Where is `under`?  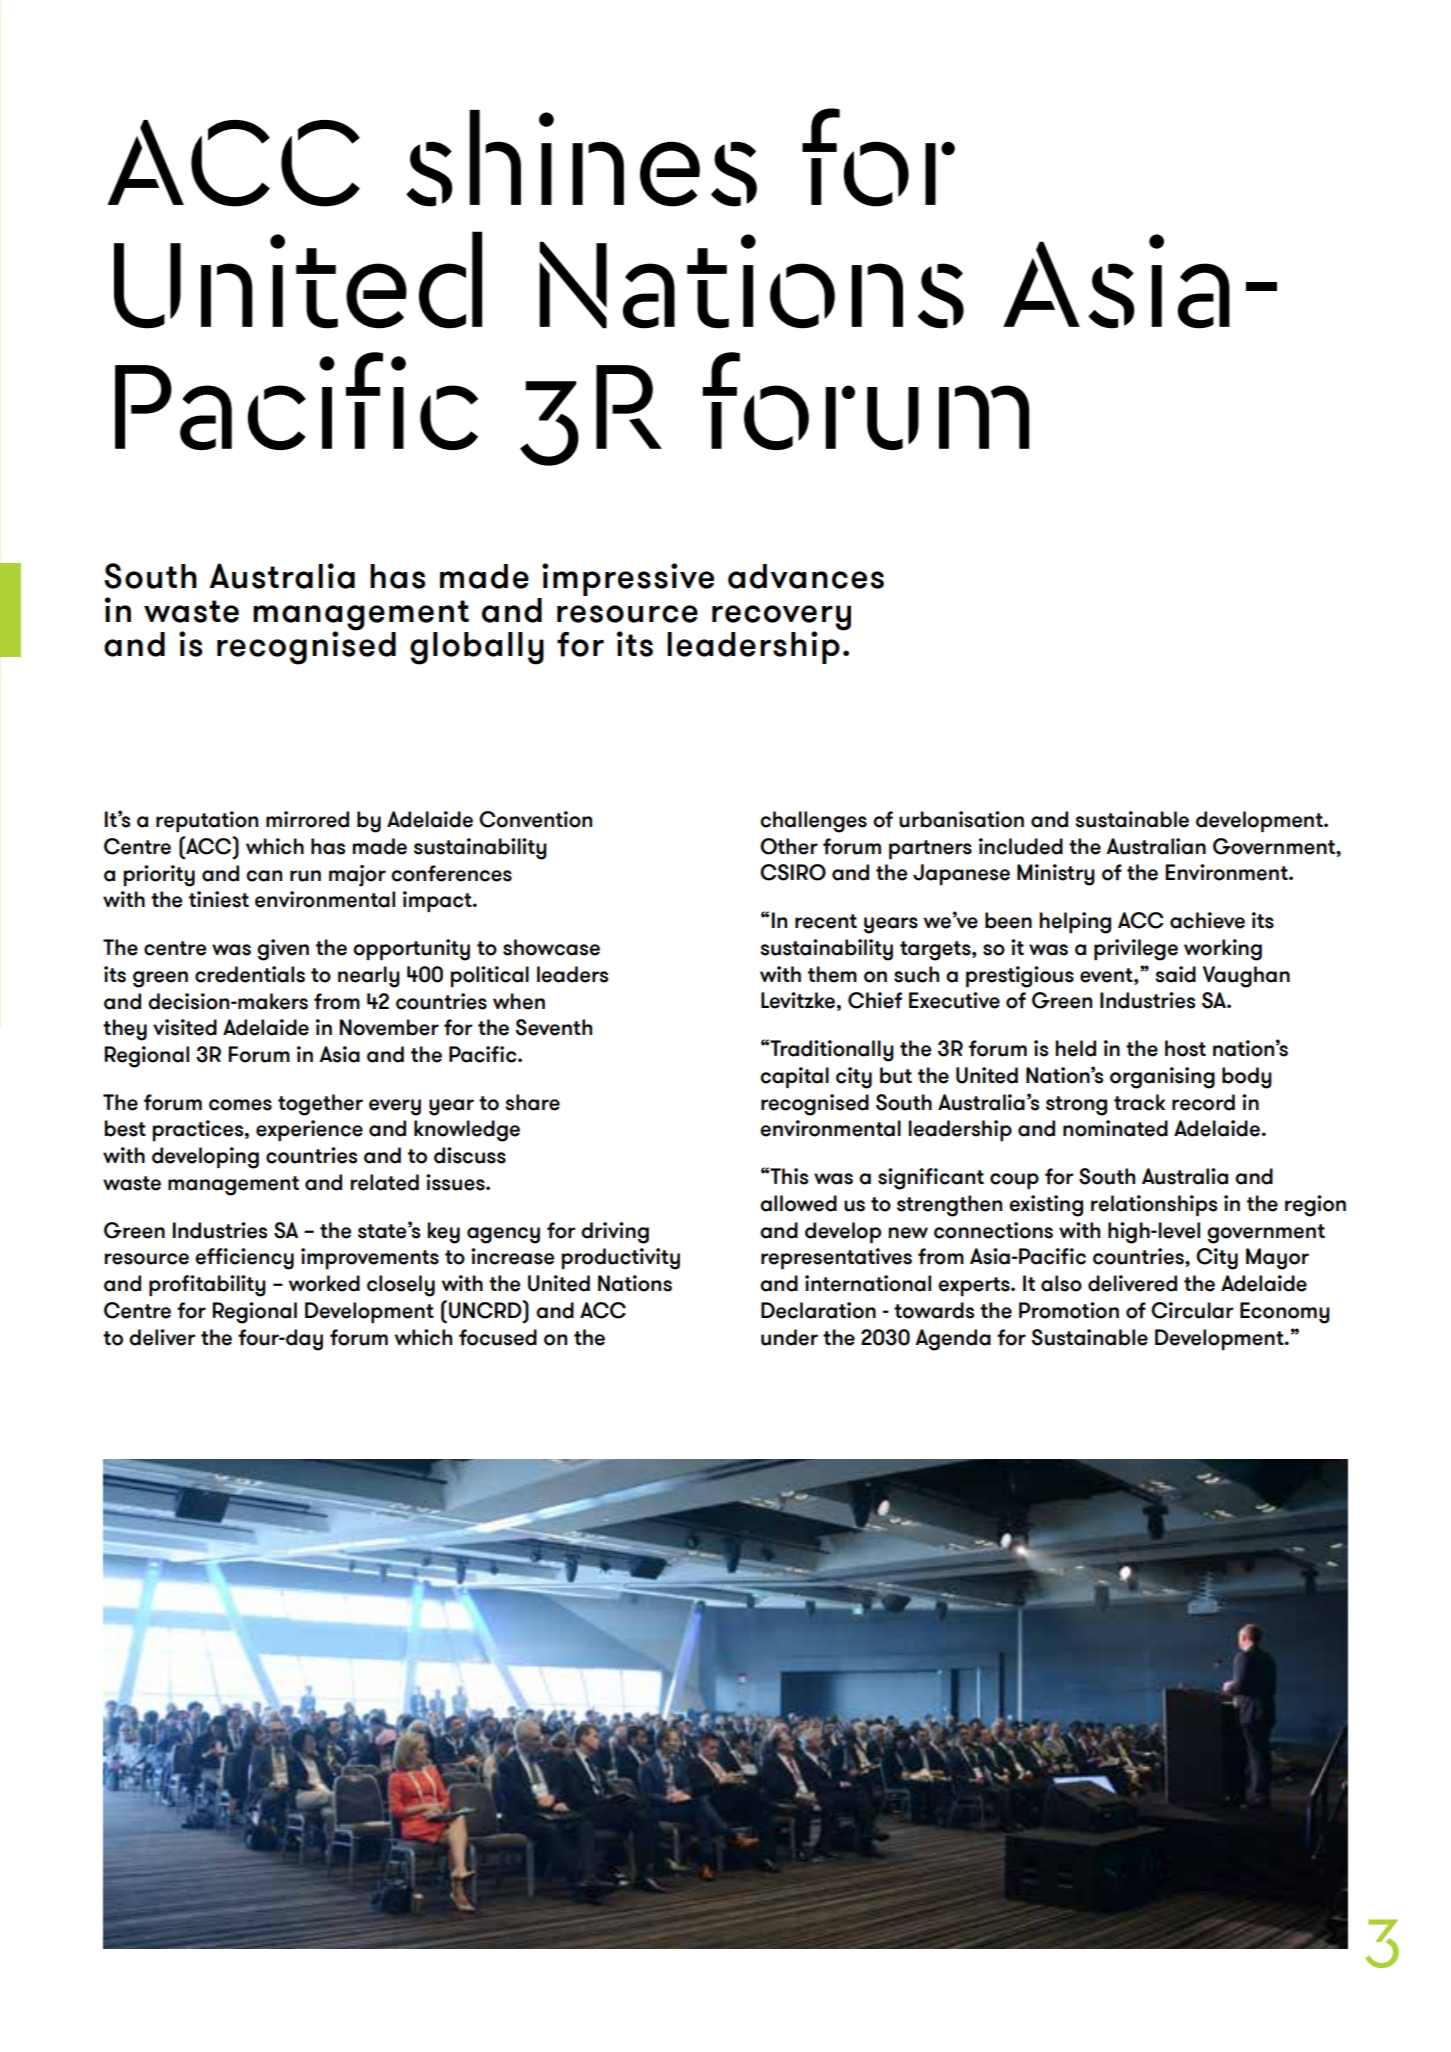
under is located at coordinates (789, 1337).
